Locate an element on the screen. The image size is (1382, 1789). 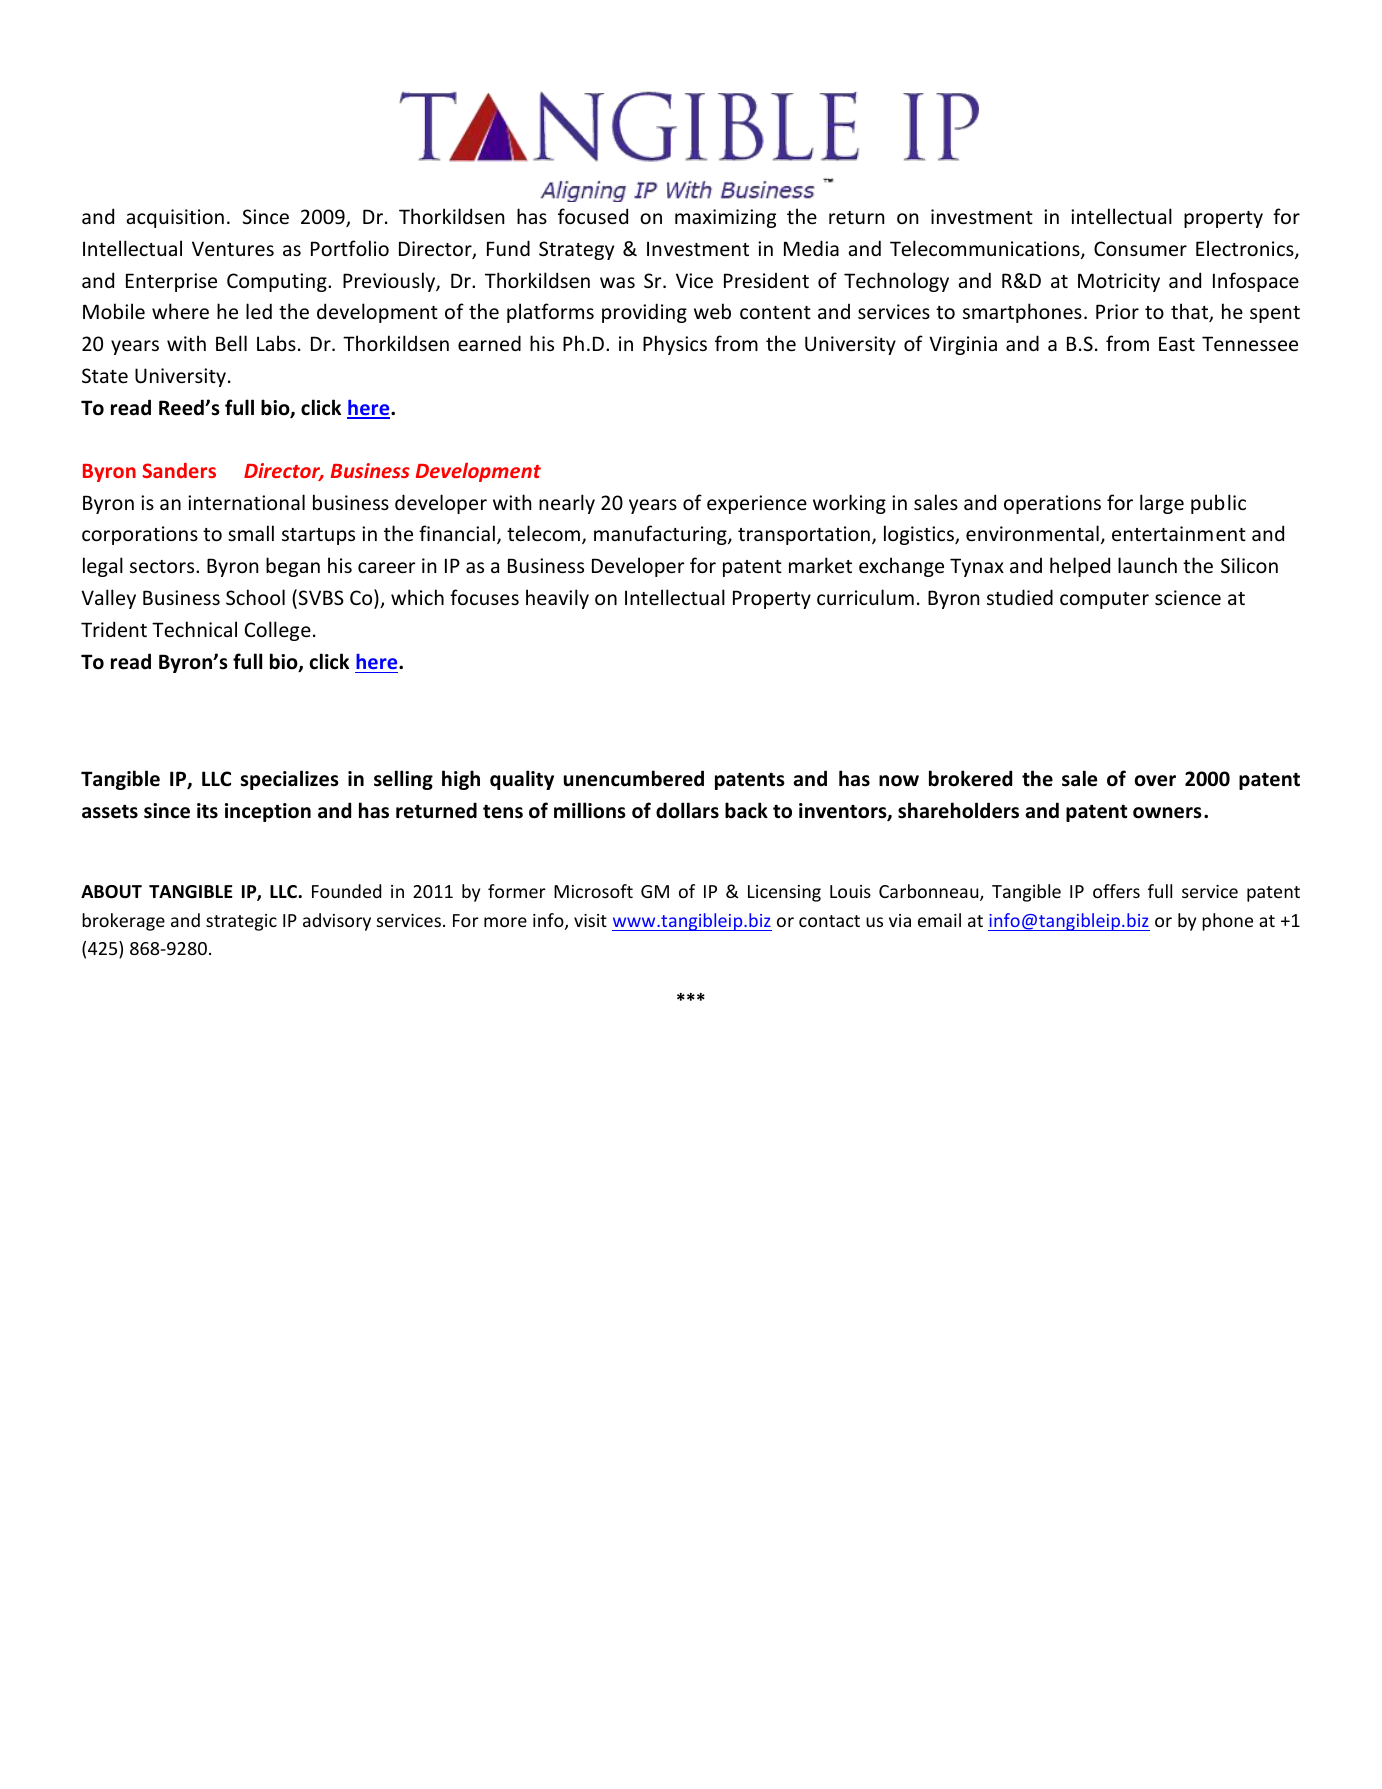
offers is located at coordinates (1116, 891).
